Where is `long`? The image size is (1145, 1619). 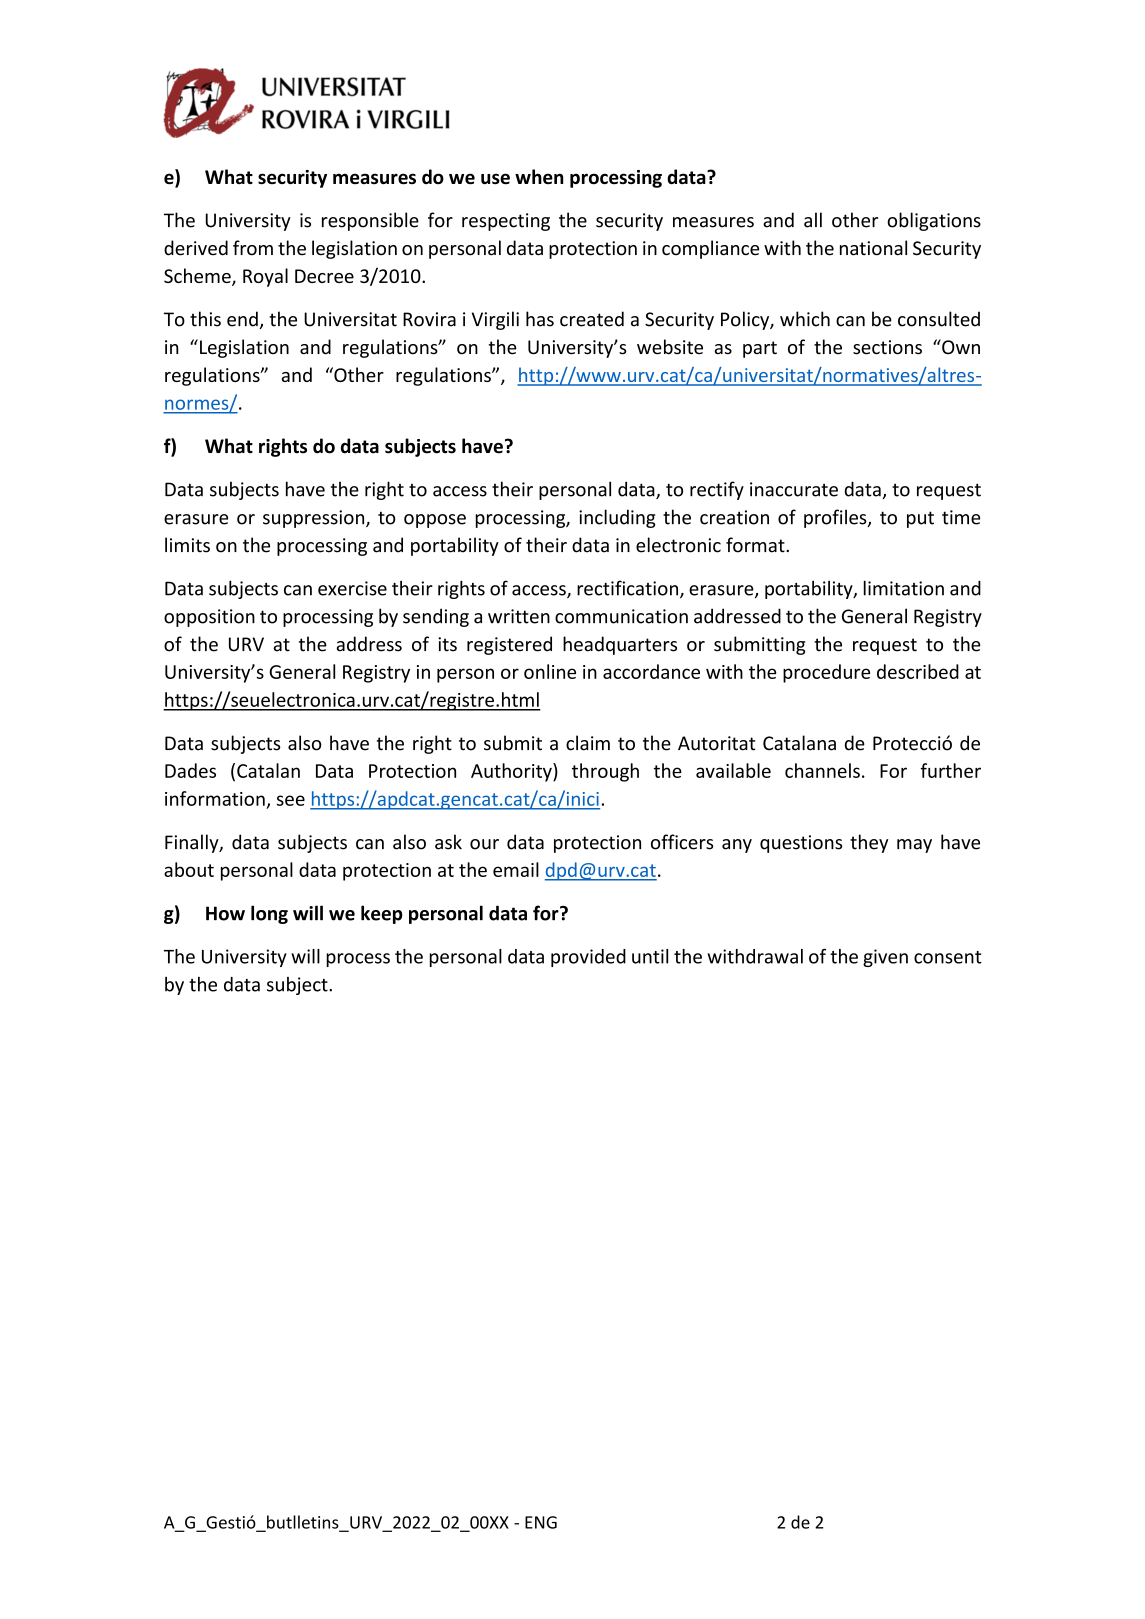 long is located at coordinates (269, 914).
